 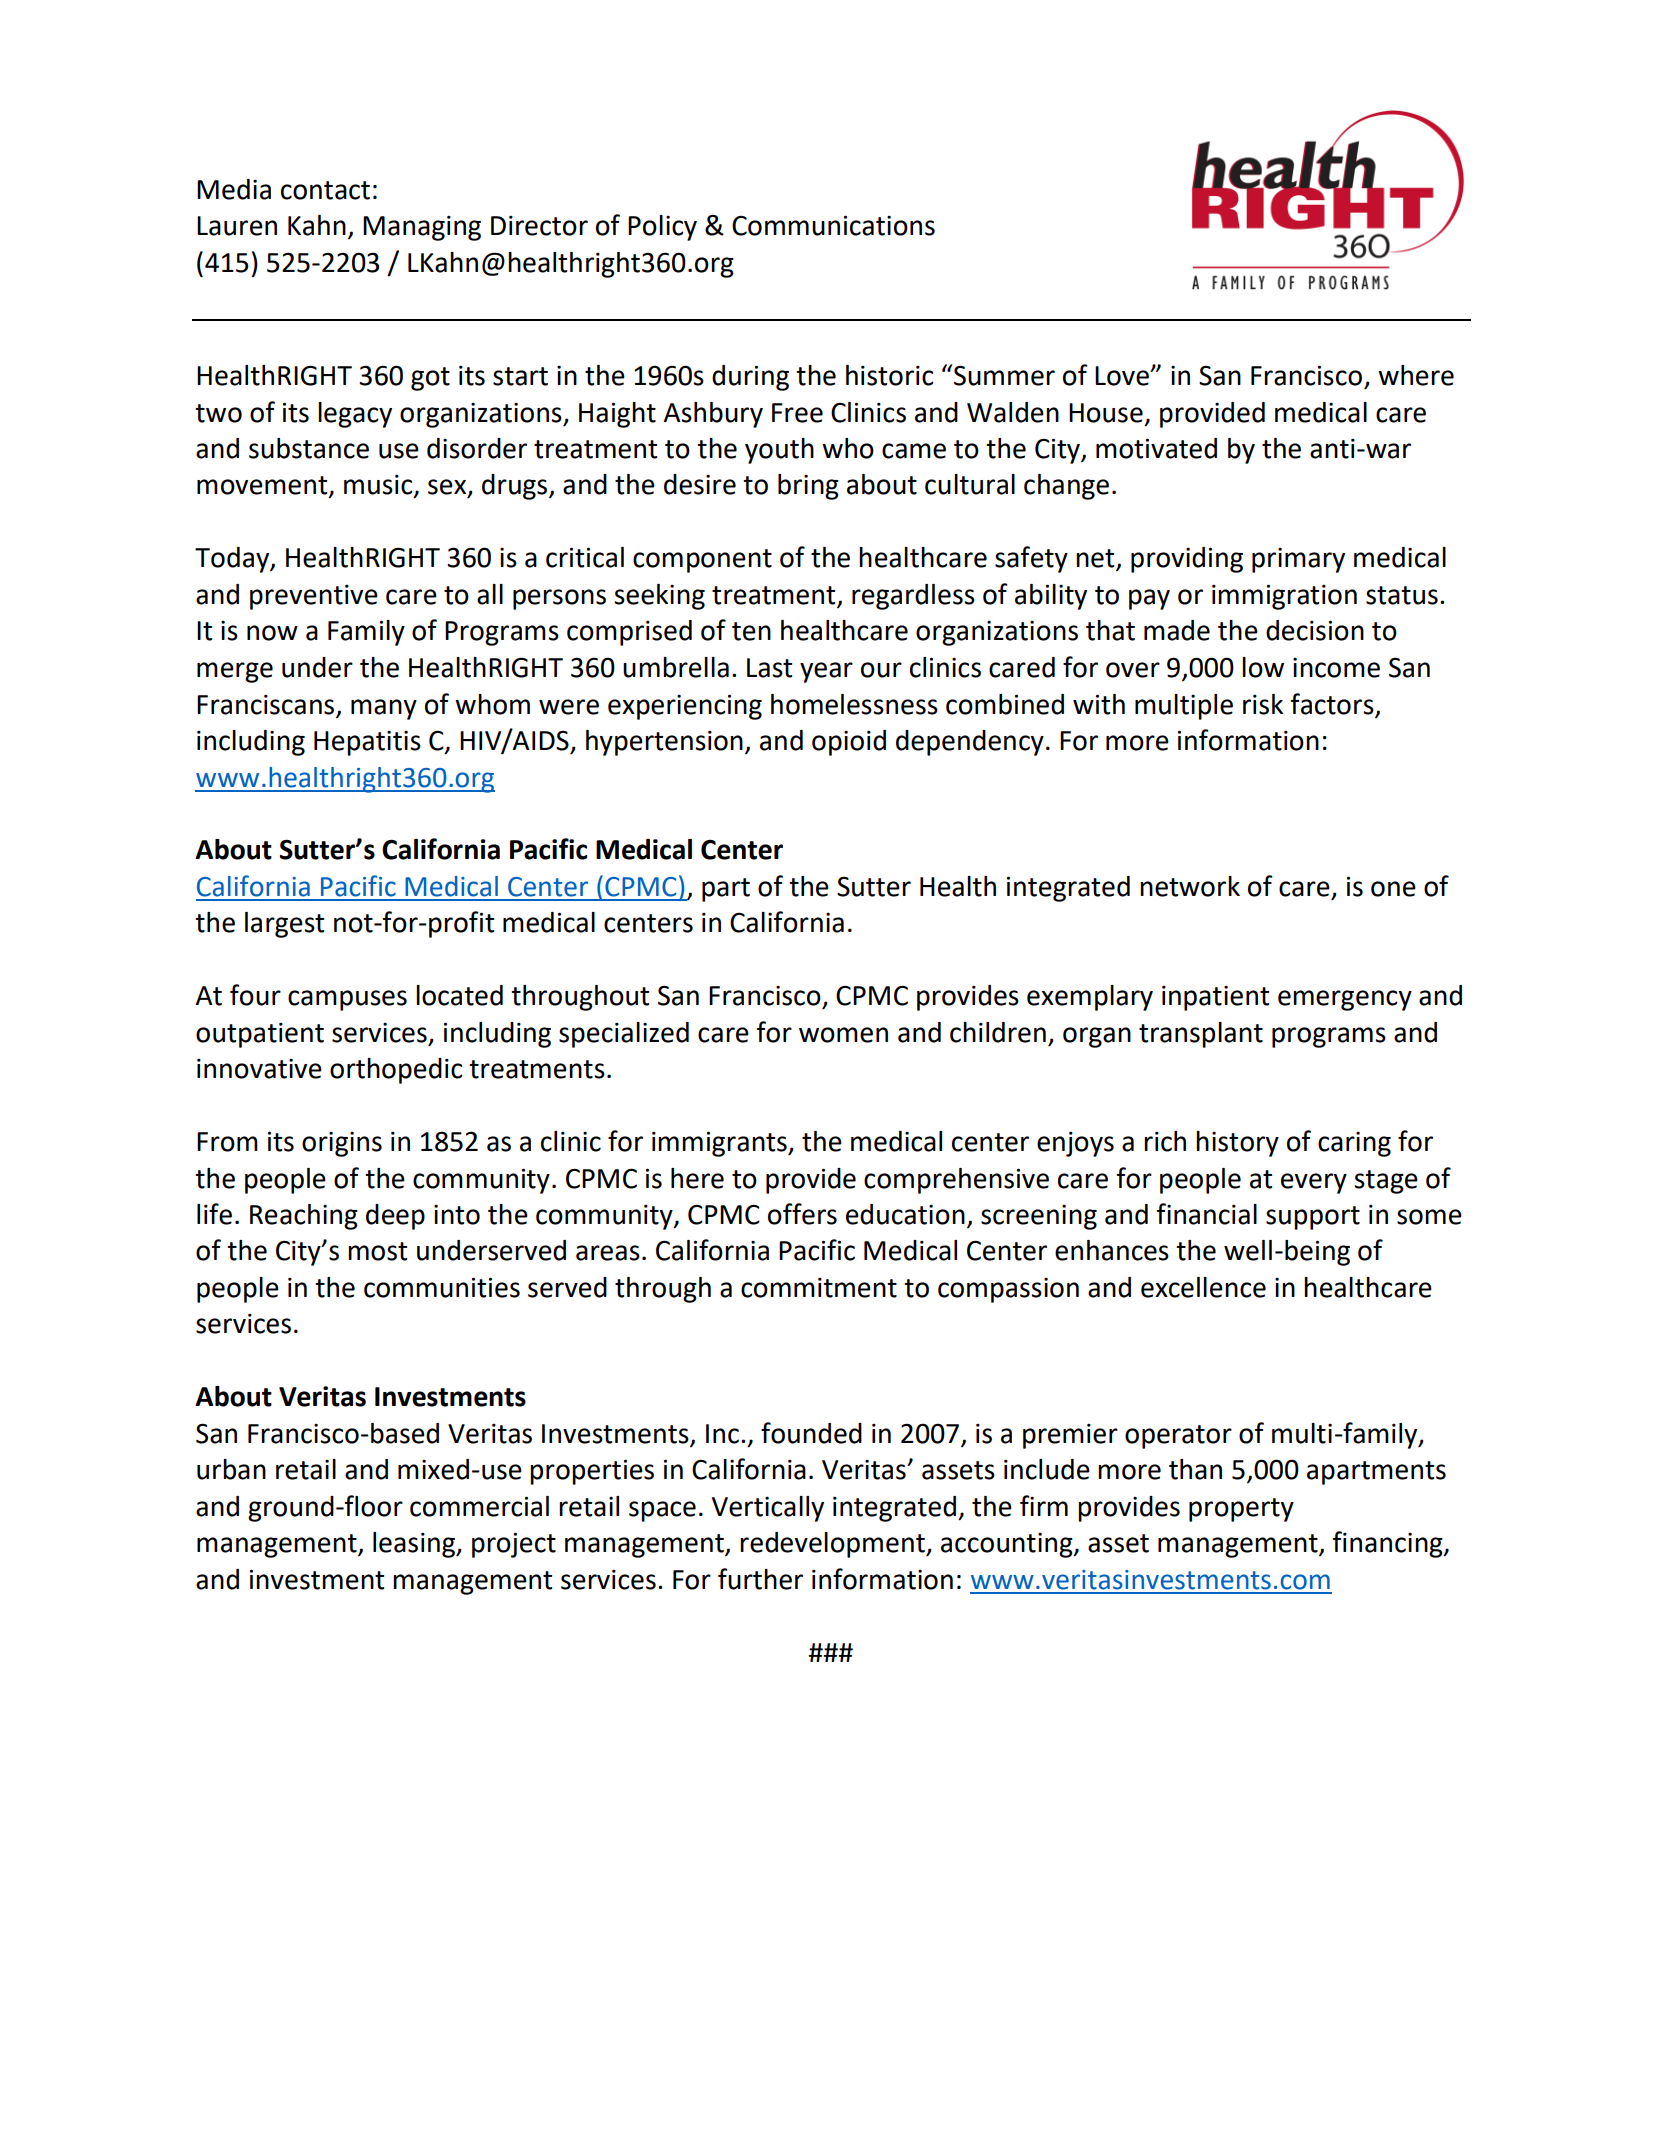 I want to click on Love, so click(x=1123, y=376).
